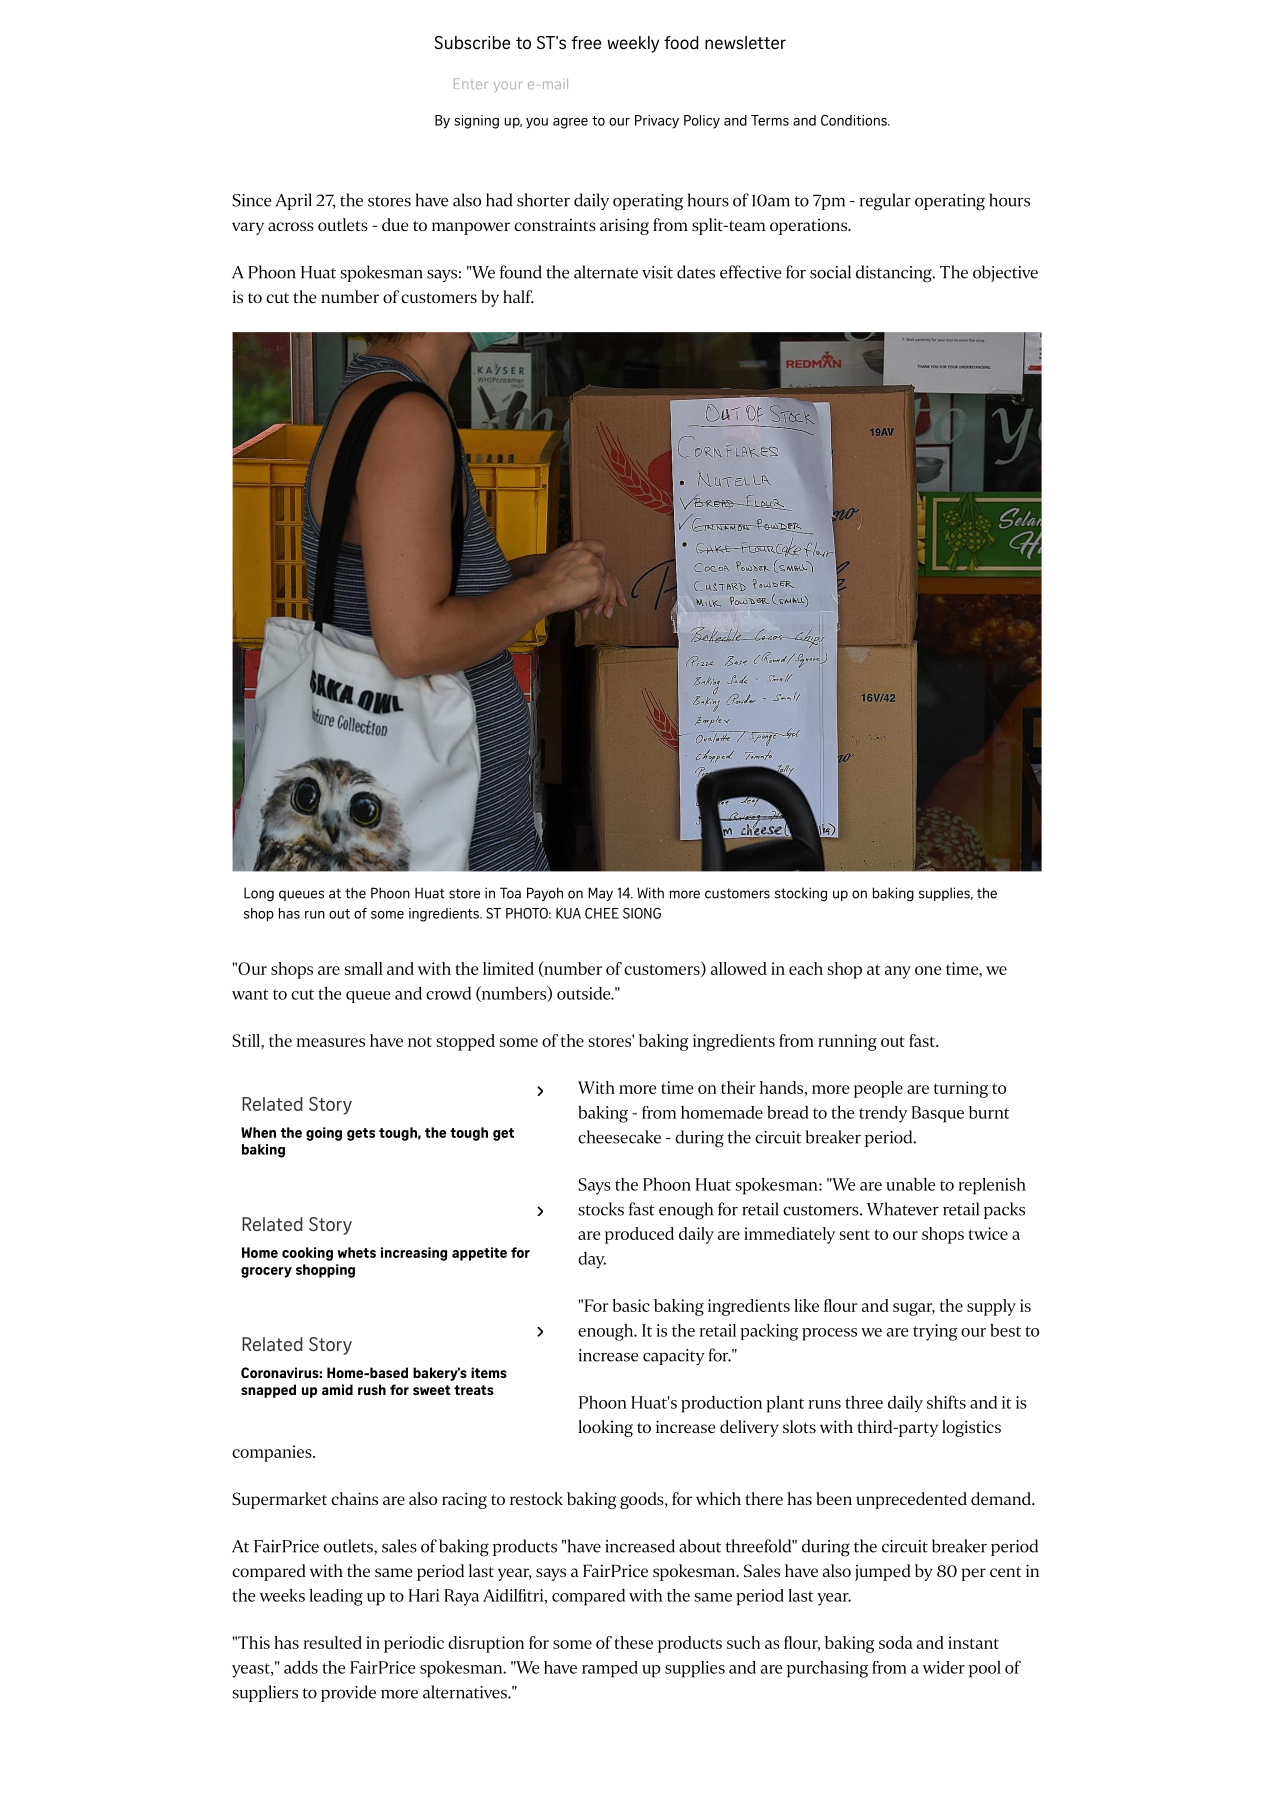  Describe the element at coordinates (896, 1642) in the image. I see `soda` at that location.
